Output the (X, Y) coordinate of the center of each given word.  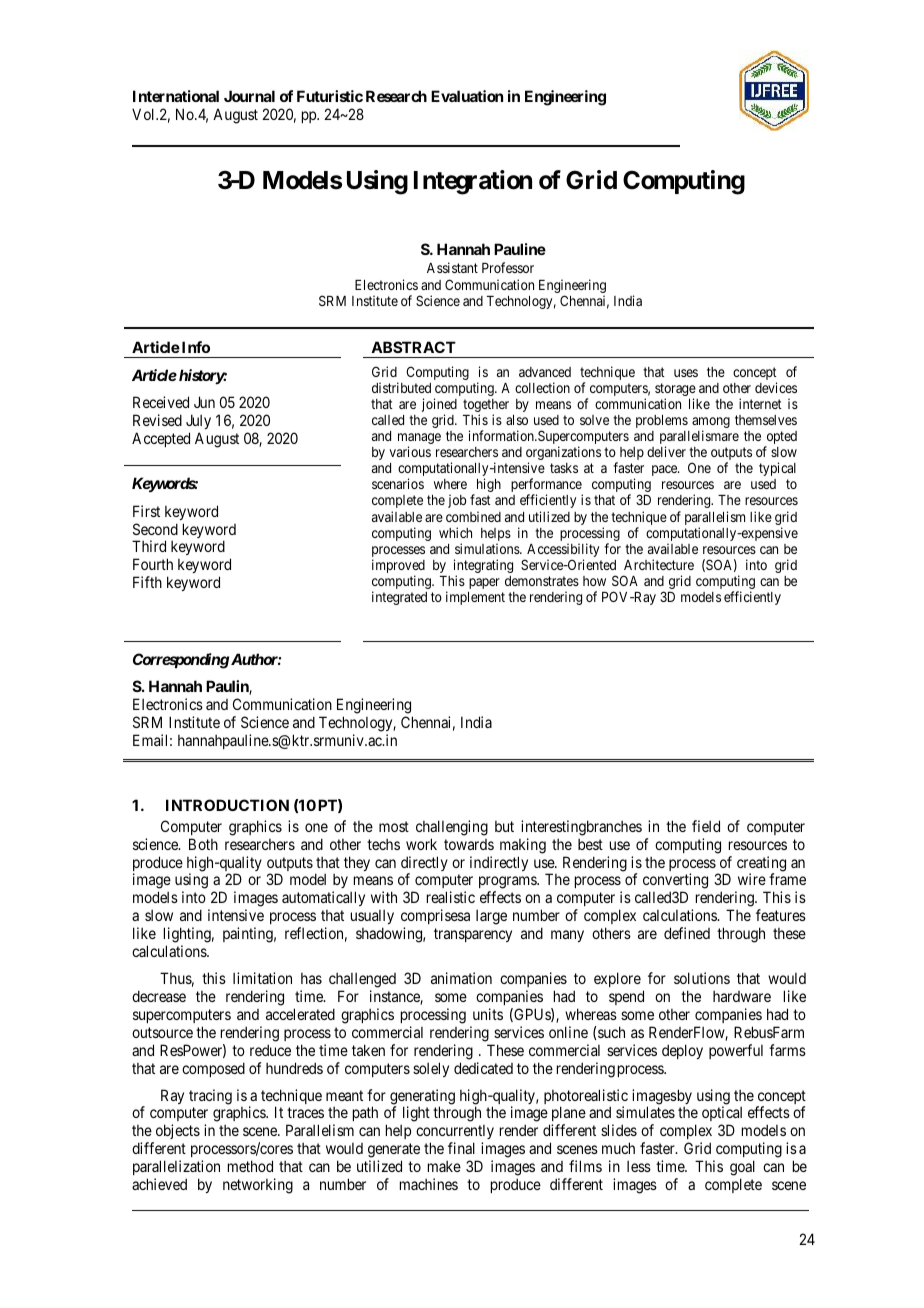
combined (473, 516)
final (461, 1148)
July (198, 421)
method (250, 1166)
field (706, 826)
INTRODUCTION (227, 805)
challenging (452, 828)
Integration (473, 182)
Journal (249, 96)
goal (742, 1168)
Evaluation (467, 96)
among (711, 424)
